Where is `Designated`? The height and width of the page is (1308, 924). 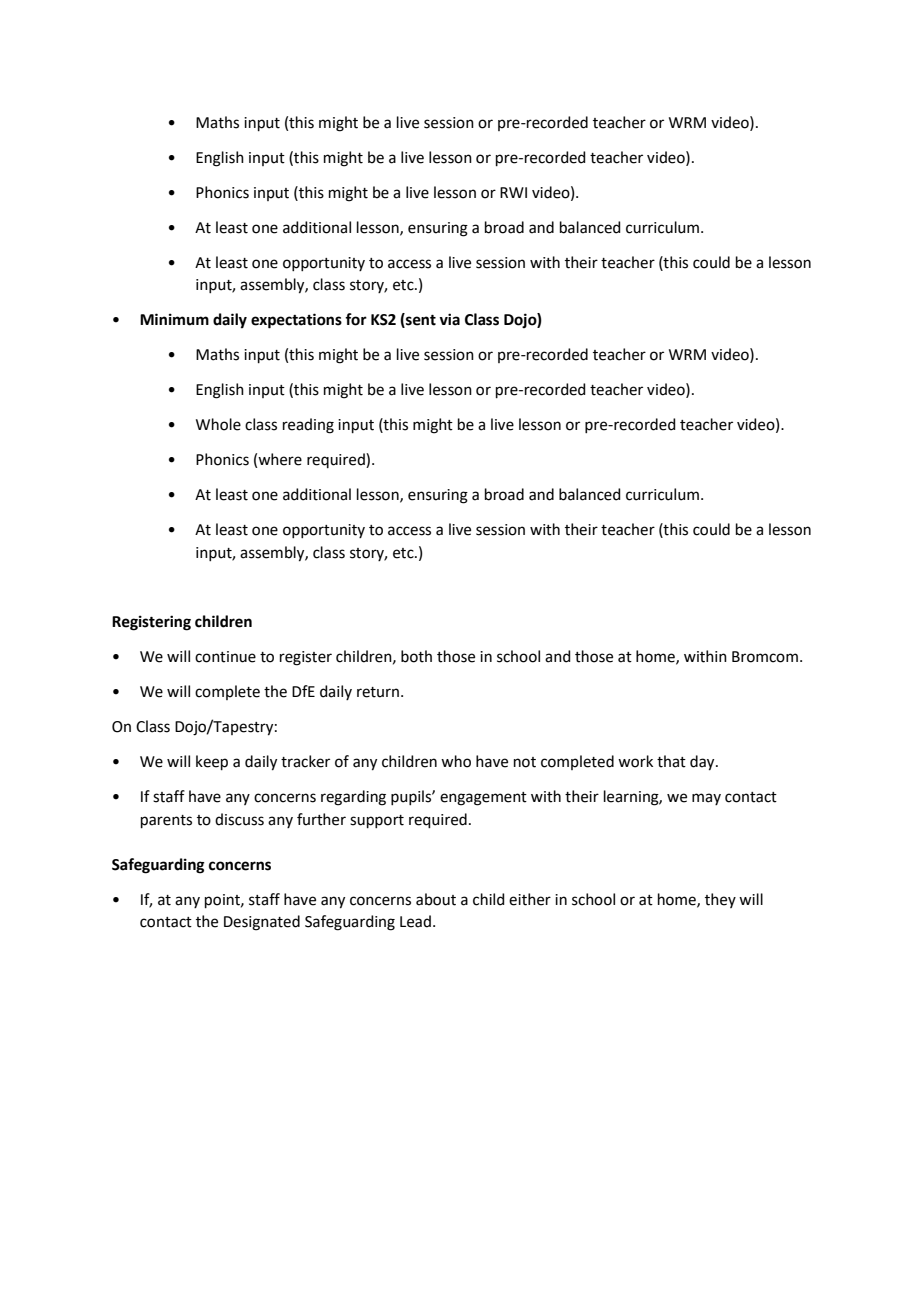 Designated is located at coordinates (262, 923).
